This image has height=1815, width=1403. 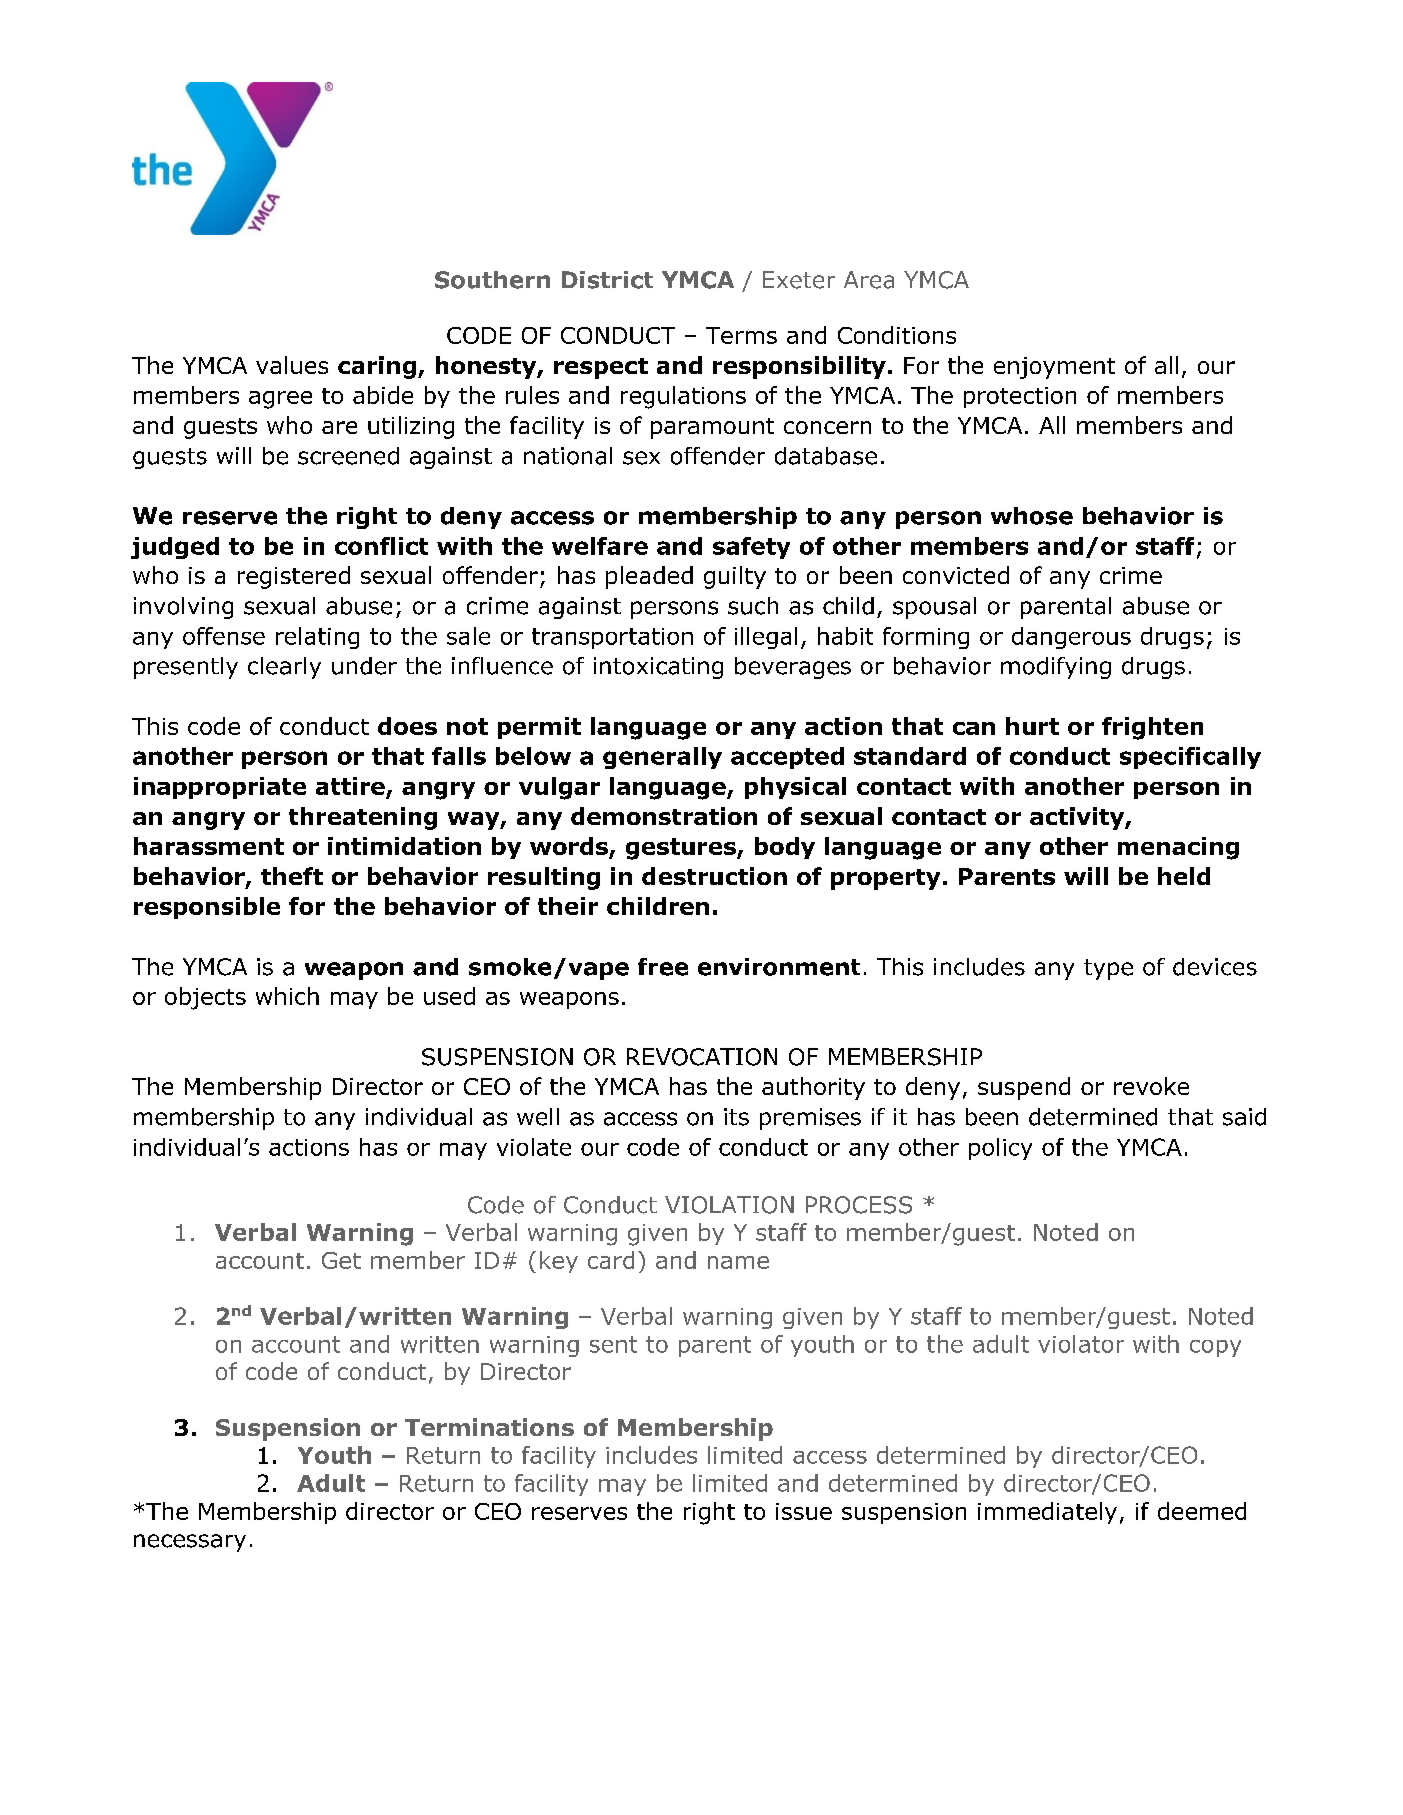 What do you see at coordinates (292, 365) in the image?
I see `values` at bounding box center [292, 365].
